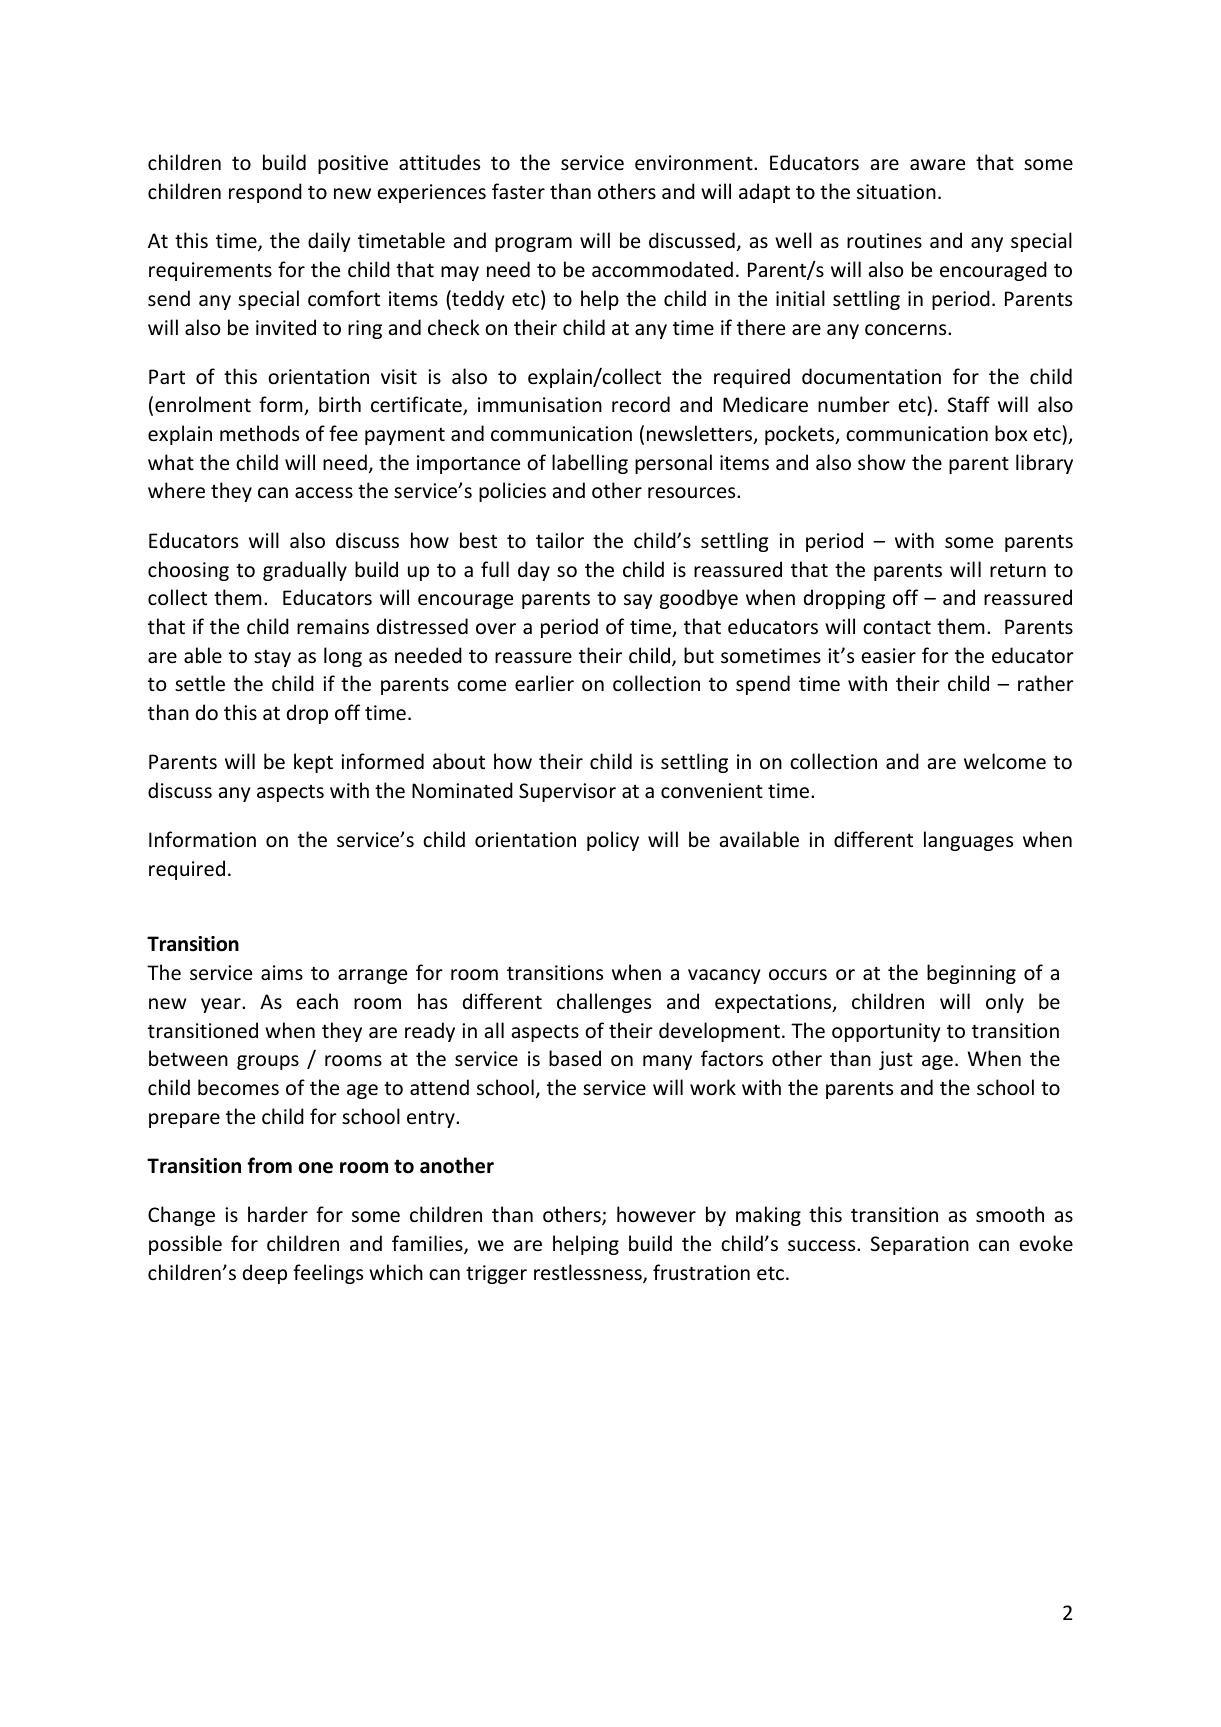 This document has width=1221, height=1727. What do you see at coordinates (888, 656) in the document?
I see `easier` at bounding box center [888, 656].
